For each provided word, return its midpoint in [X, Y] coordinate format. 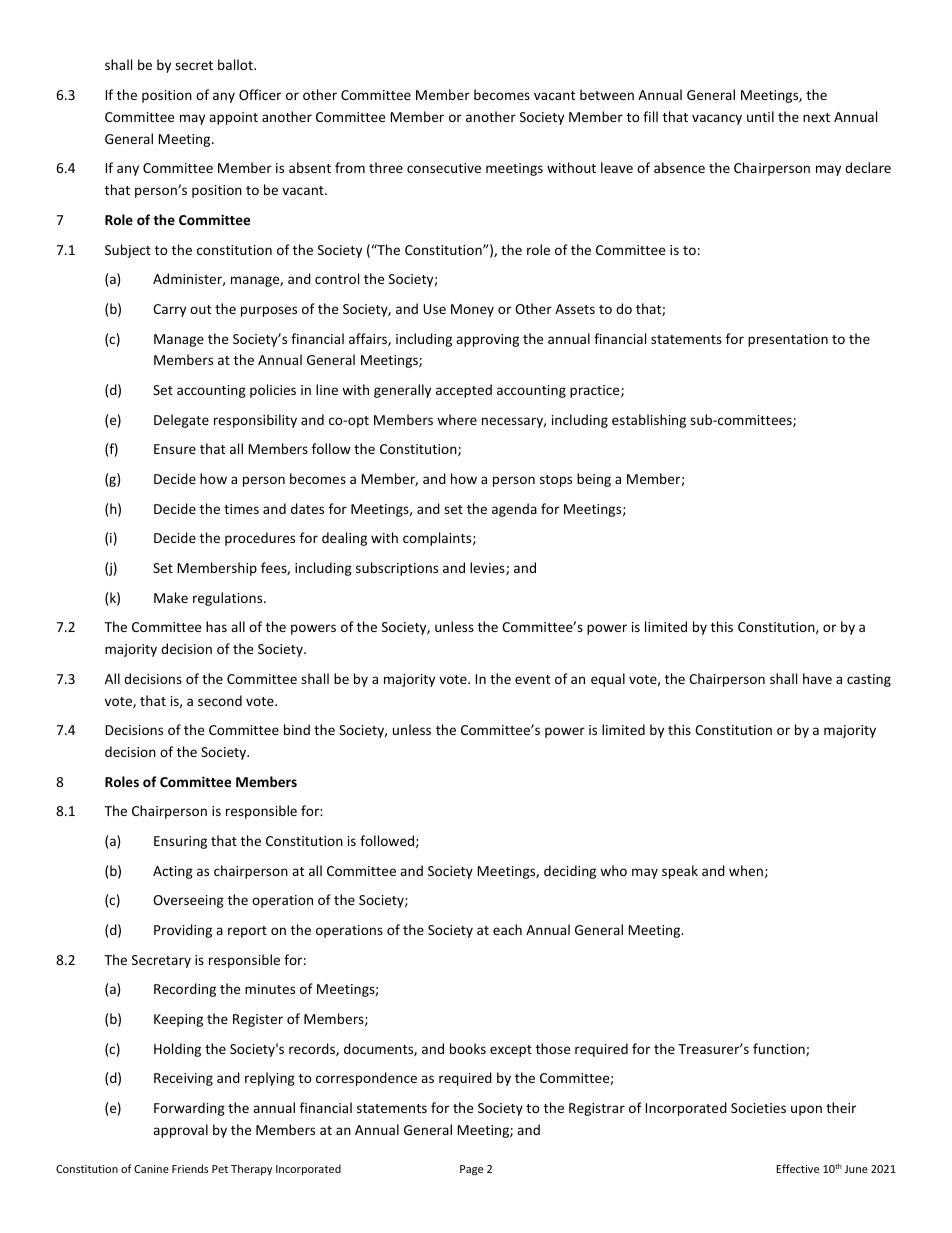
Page [471, 1170]
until [760, 116]
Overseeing [188, 901]
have [817, 678]
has [216, 626]
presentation [788, 340]
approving [487, 340]
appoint [233, 118]
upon [806, 1110]
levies [488, 568]
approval [180, 1131]
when [746, 870]
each [507, 929]
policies [273, 391]
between [607, 94]
